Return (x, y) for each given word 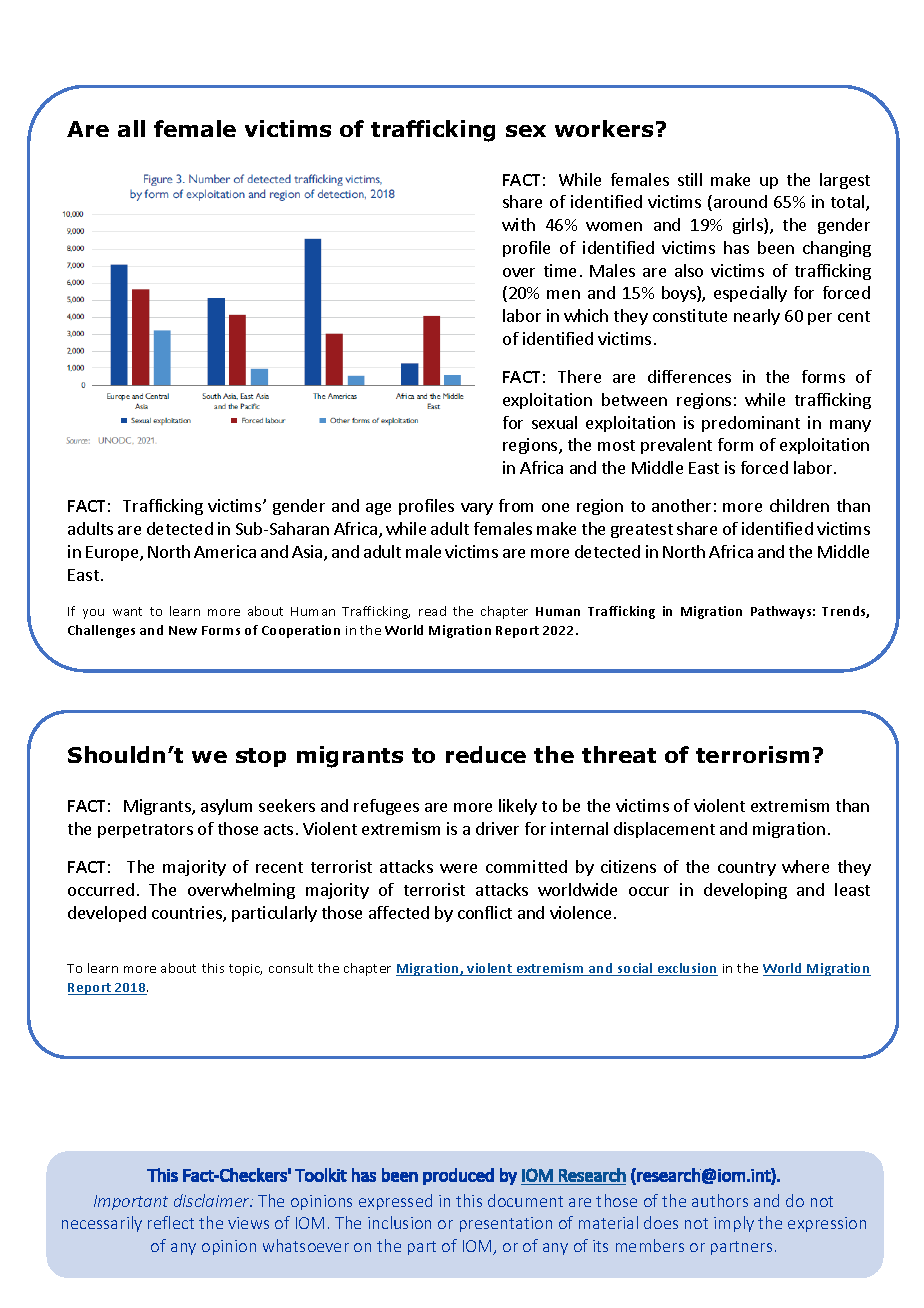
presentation (506, 1224)
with (518, 224)
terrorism (752, 754)
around (740, 201)
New (183, 630)
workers (604, 128)
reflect (171, 1222)
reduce (486, 754)
